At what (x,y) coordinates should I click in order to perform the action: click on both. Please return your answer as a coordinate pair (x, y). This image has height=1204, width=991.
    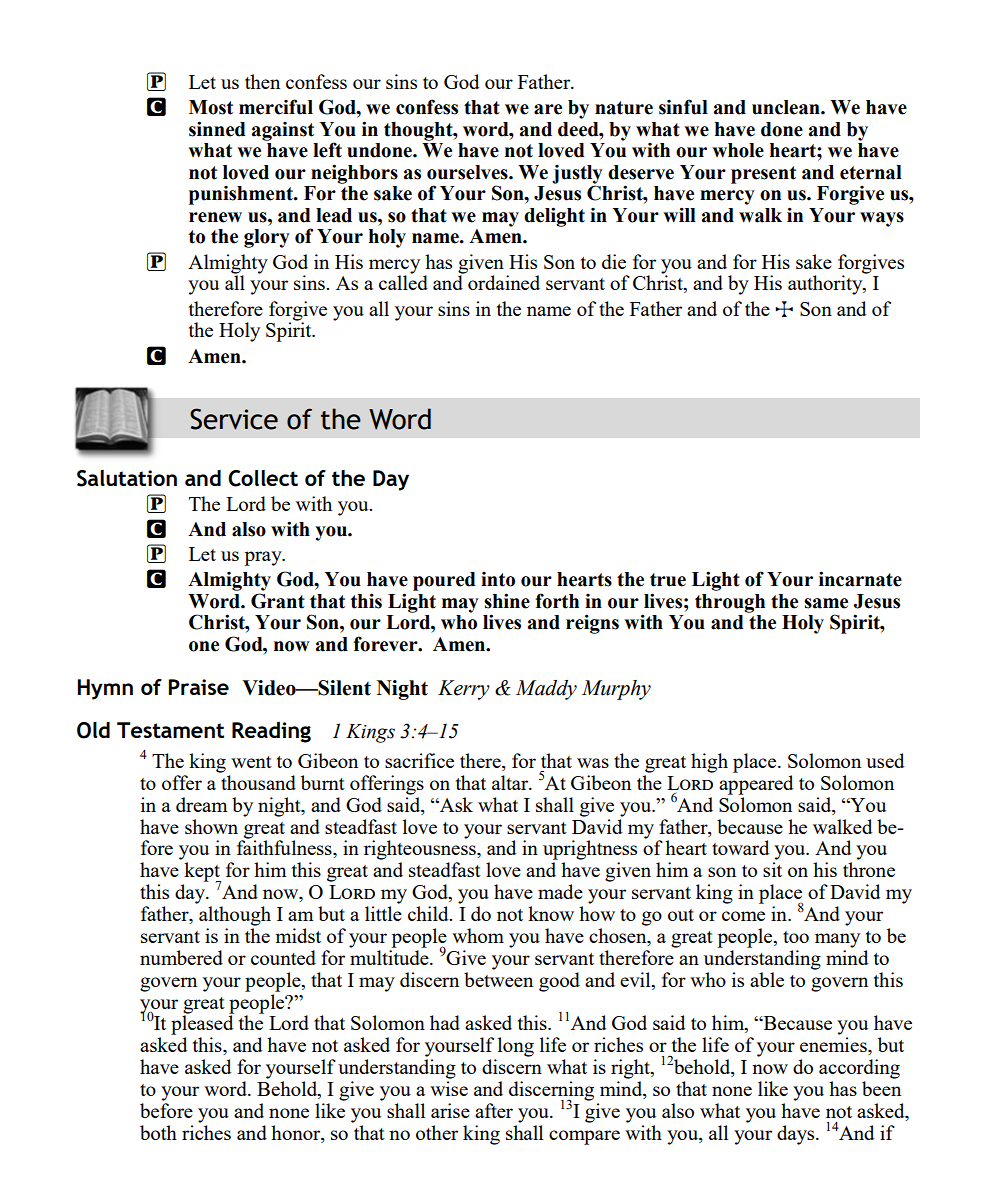
    Looking at the image, I should click on (158, 1132).
